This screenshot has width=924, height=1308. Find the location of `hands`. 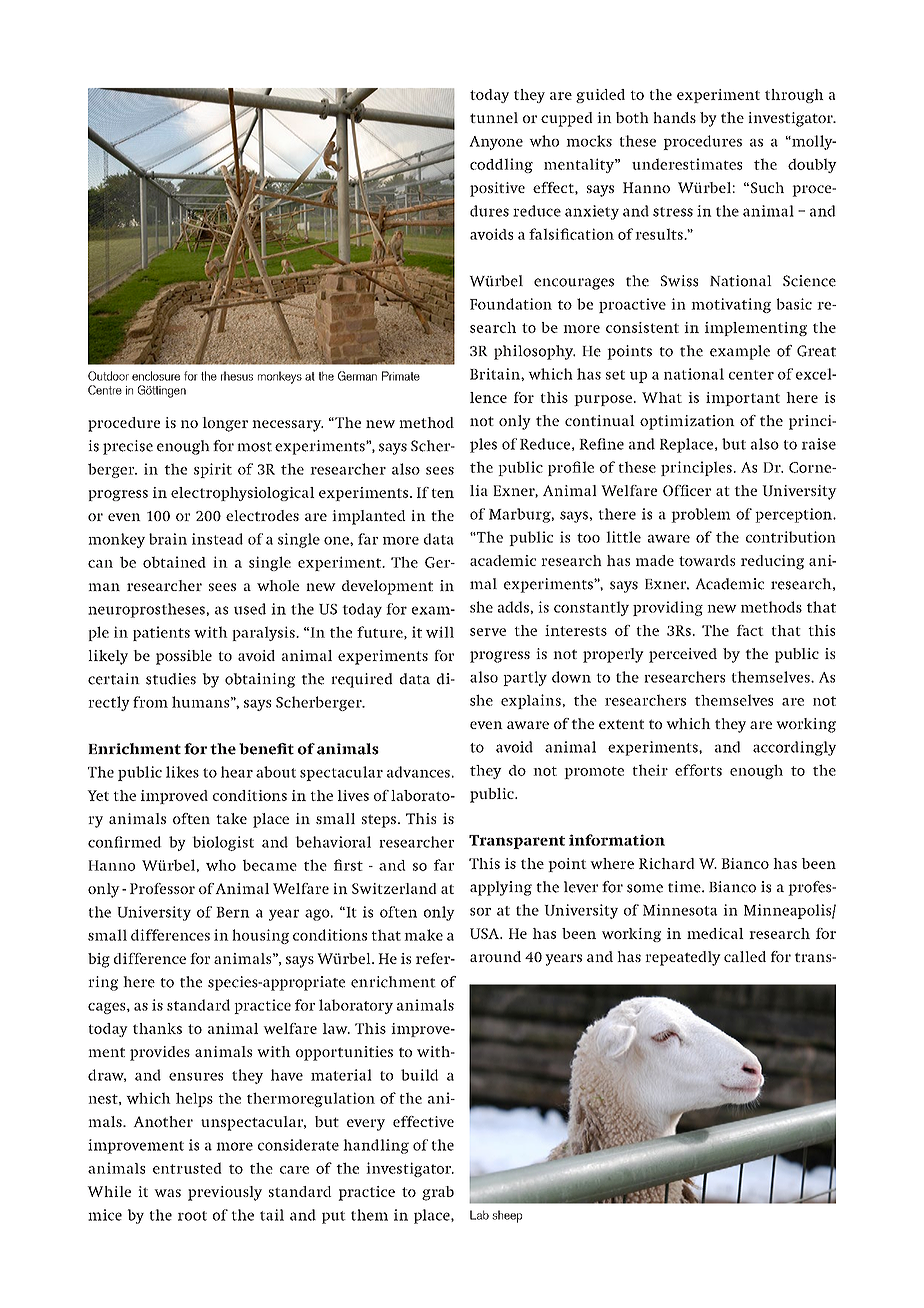

hands is located at coordinates (674, 117).
